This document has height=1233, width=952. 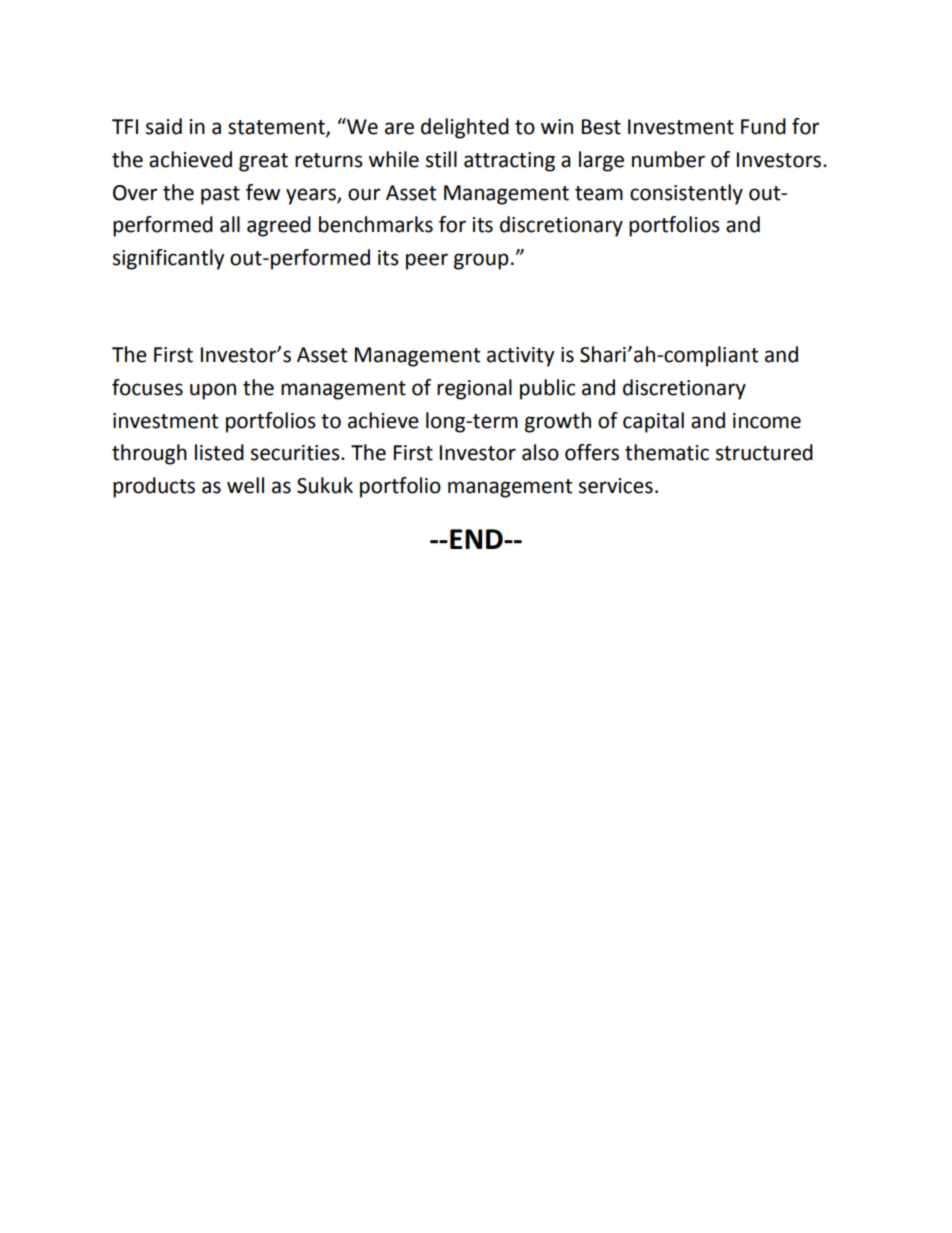 What do you see at coordinates (686, 194) in the document?
I see `consistently` at bounding box center [686, 194].
